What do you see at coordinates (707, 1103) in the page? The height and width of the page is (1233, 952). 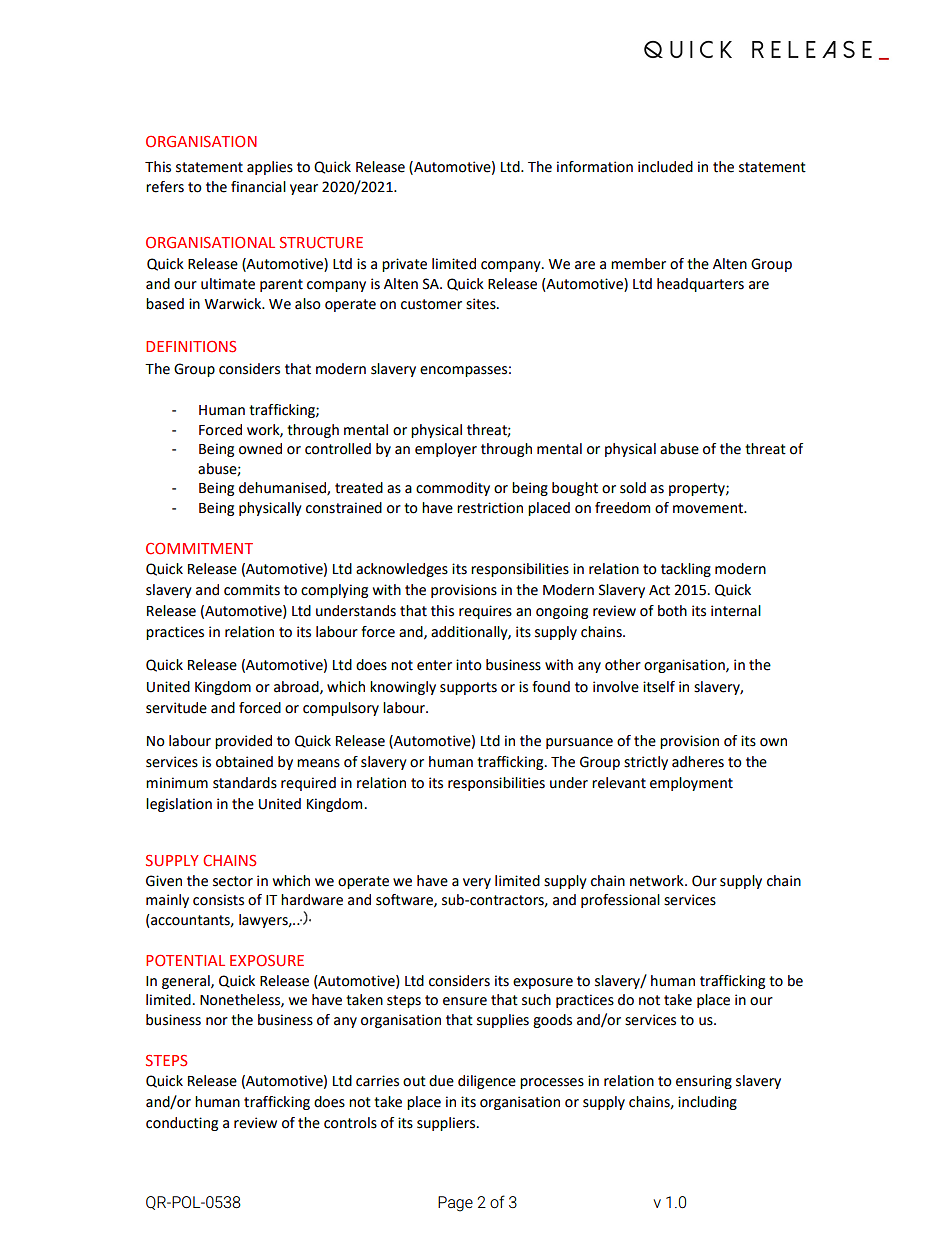 I see `including` at bounding box center [707, 1103].
